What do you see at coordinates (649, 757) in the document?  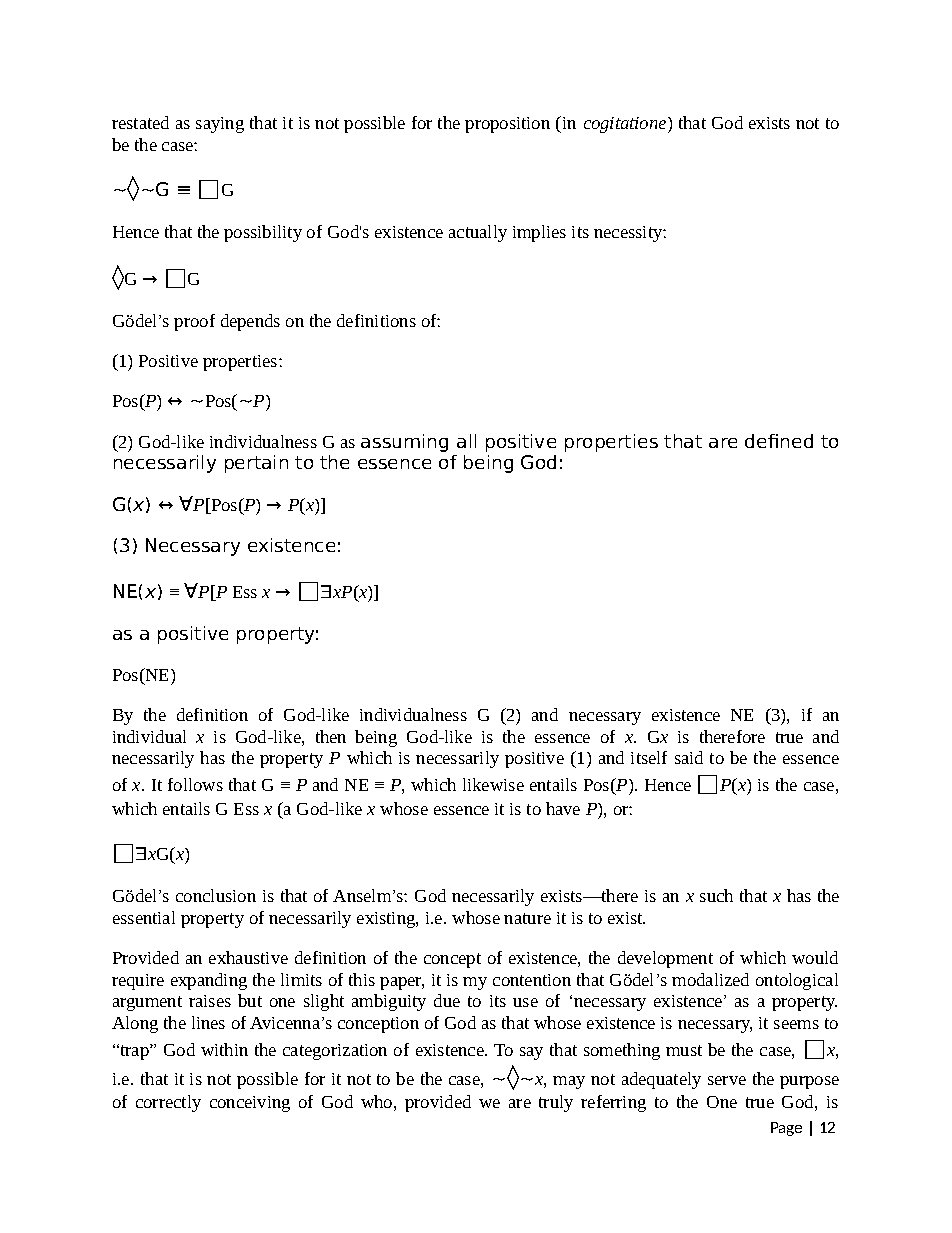 I see `itself` at bounding box center [649, 757].
